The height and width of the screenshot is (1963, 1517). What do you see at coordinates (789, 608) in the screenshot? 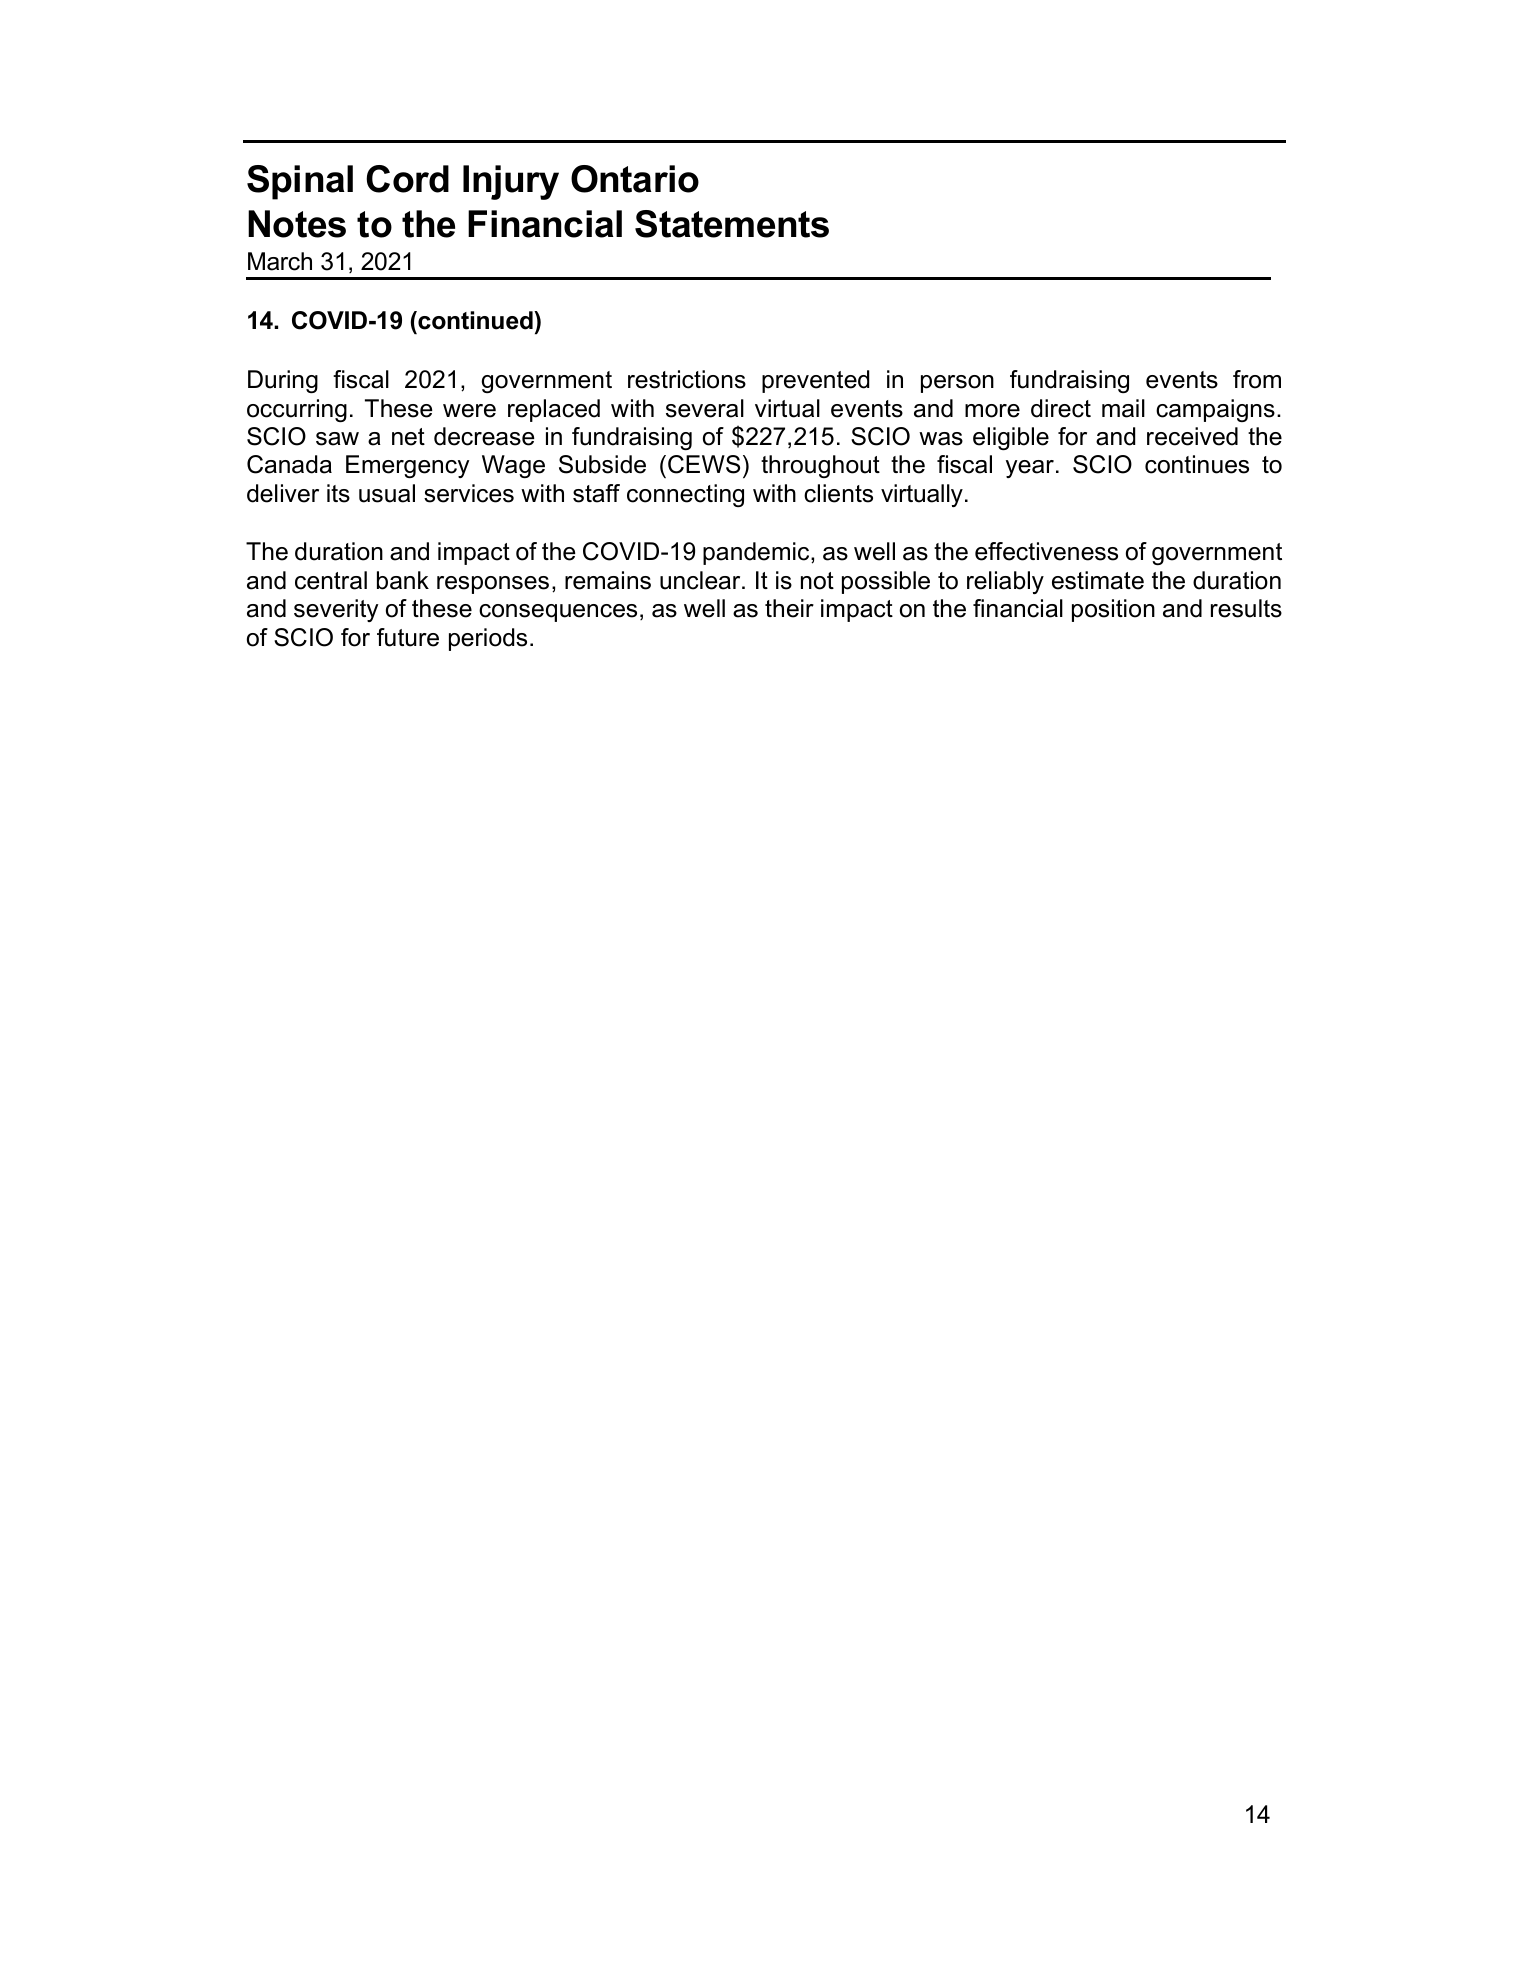
I see `their` at bounding box center [789, 608].
